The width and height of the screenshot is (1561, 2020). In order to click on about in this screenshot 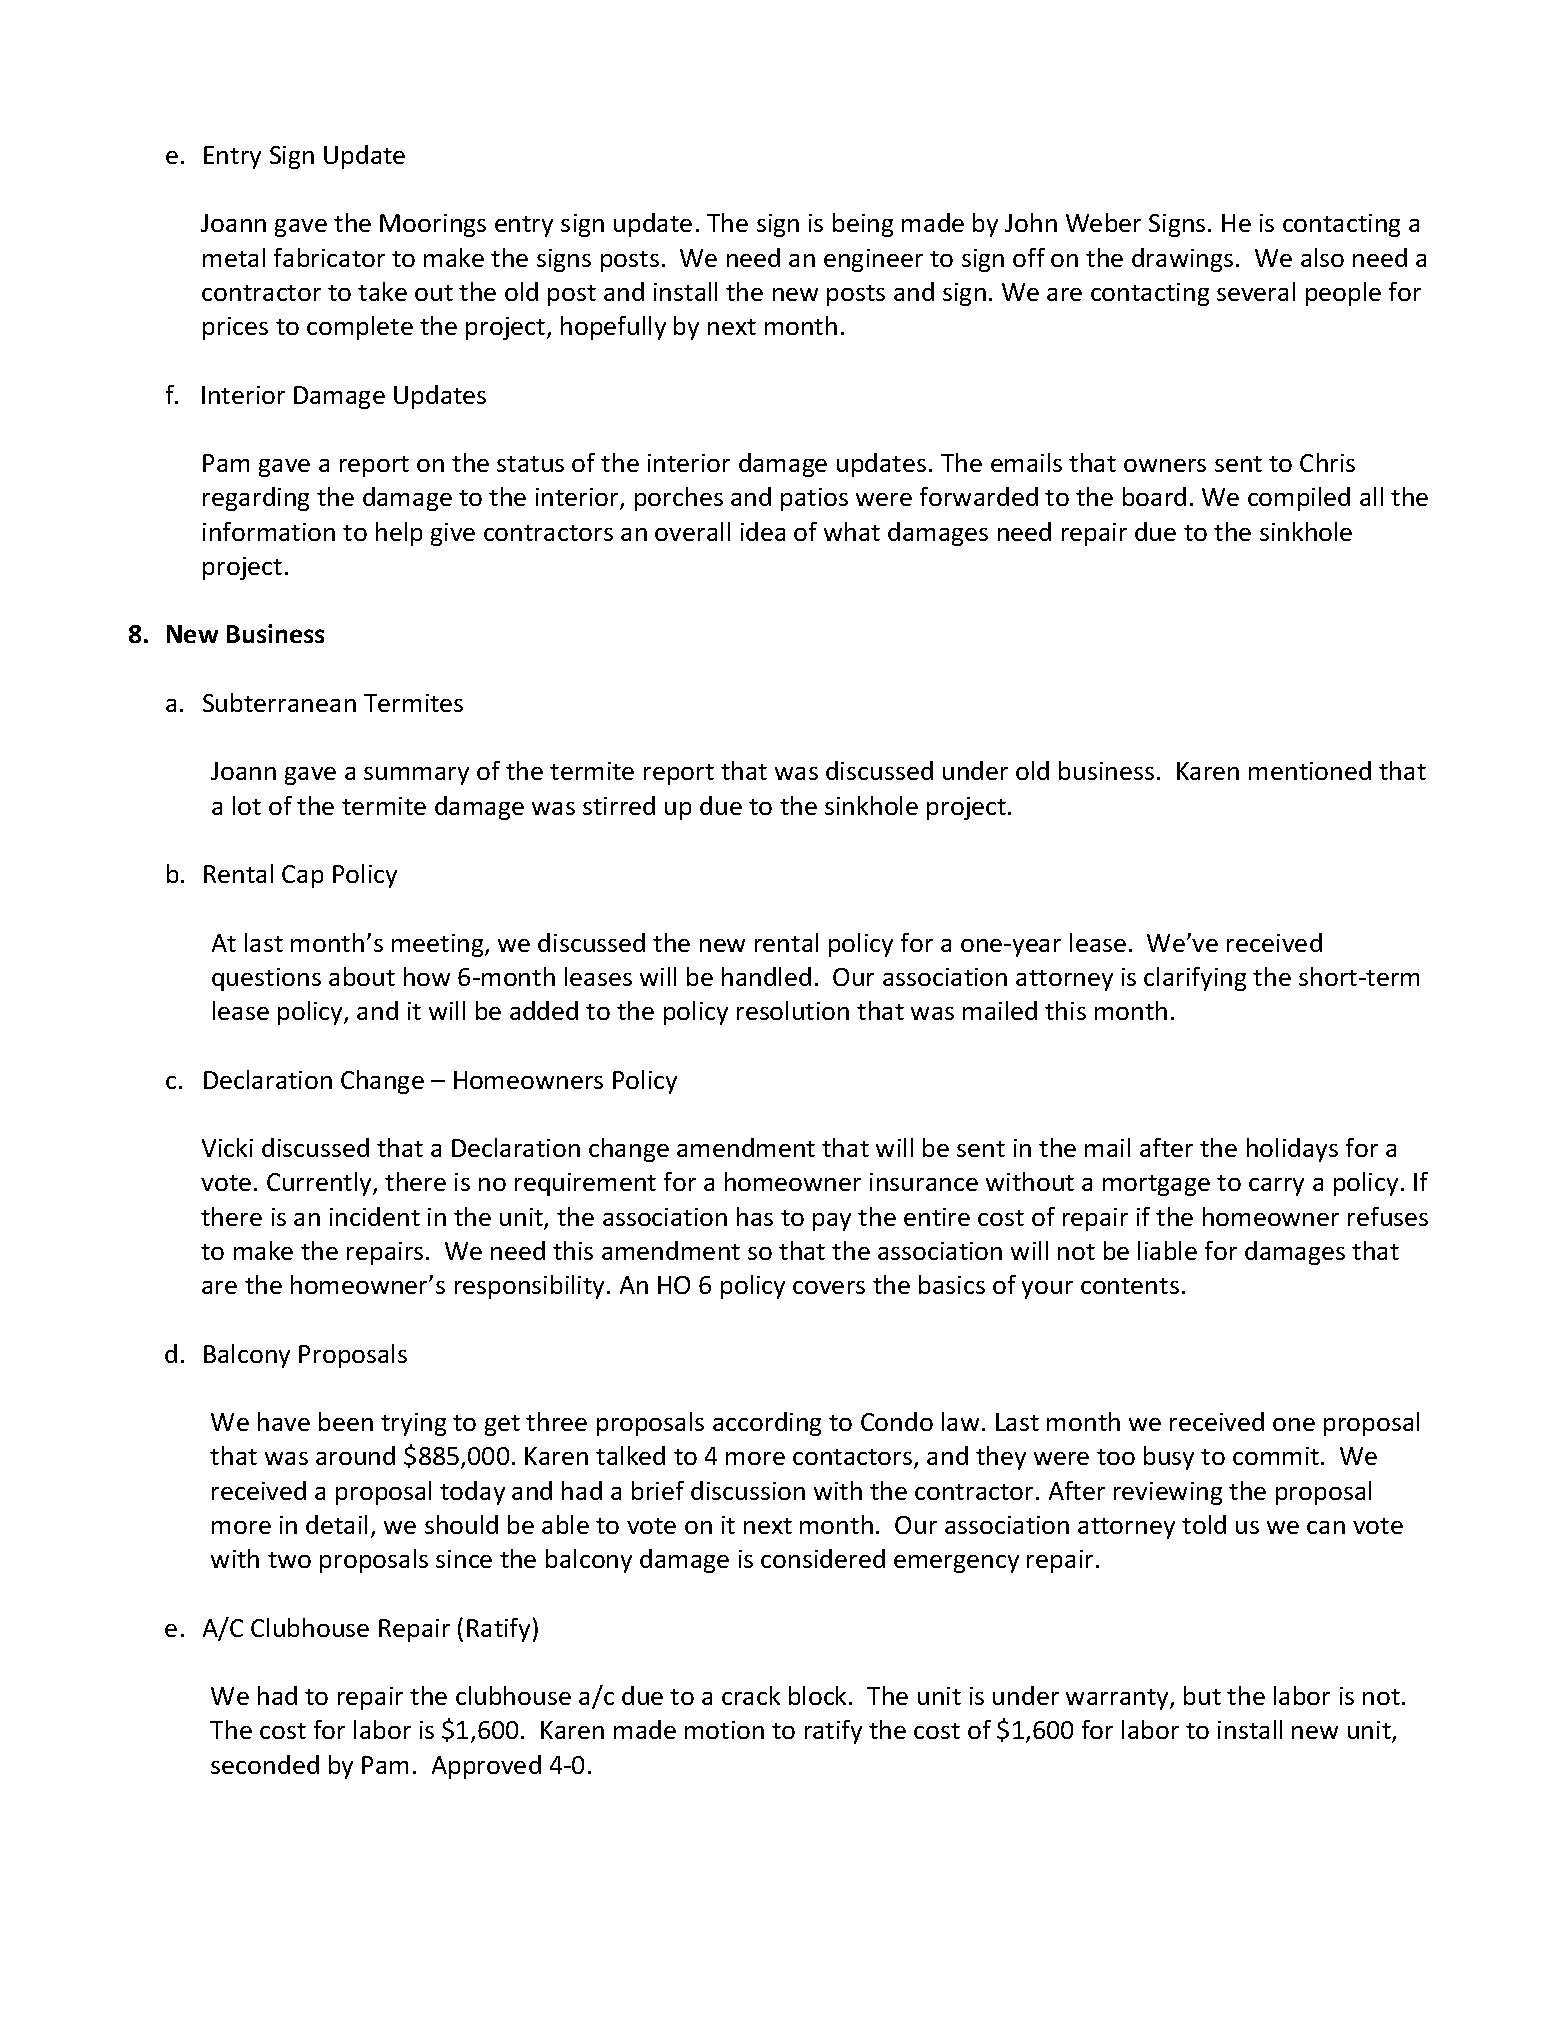, I will do `click(362, 976)`.
